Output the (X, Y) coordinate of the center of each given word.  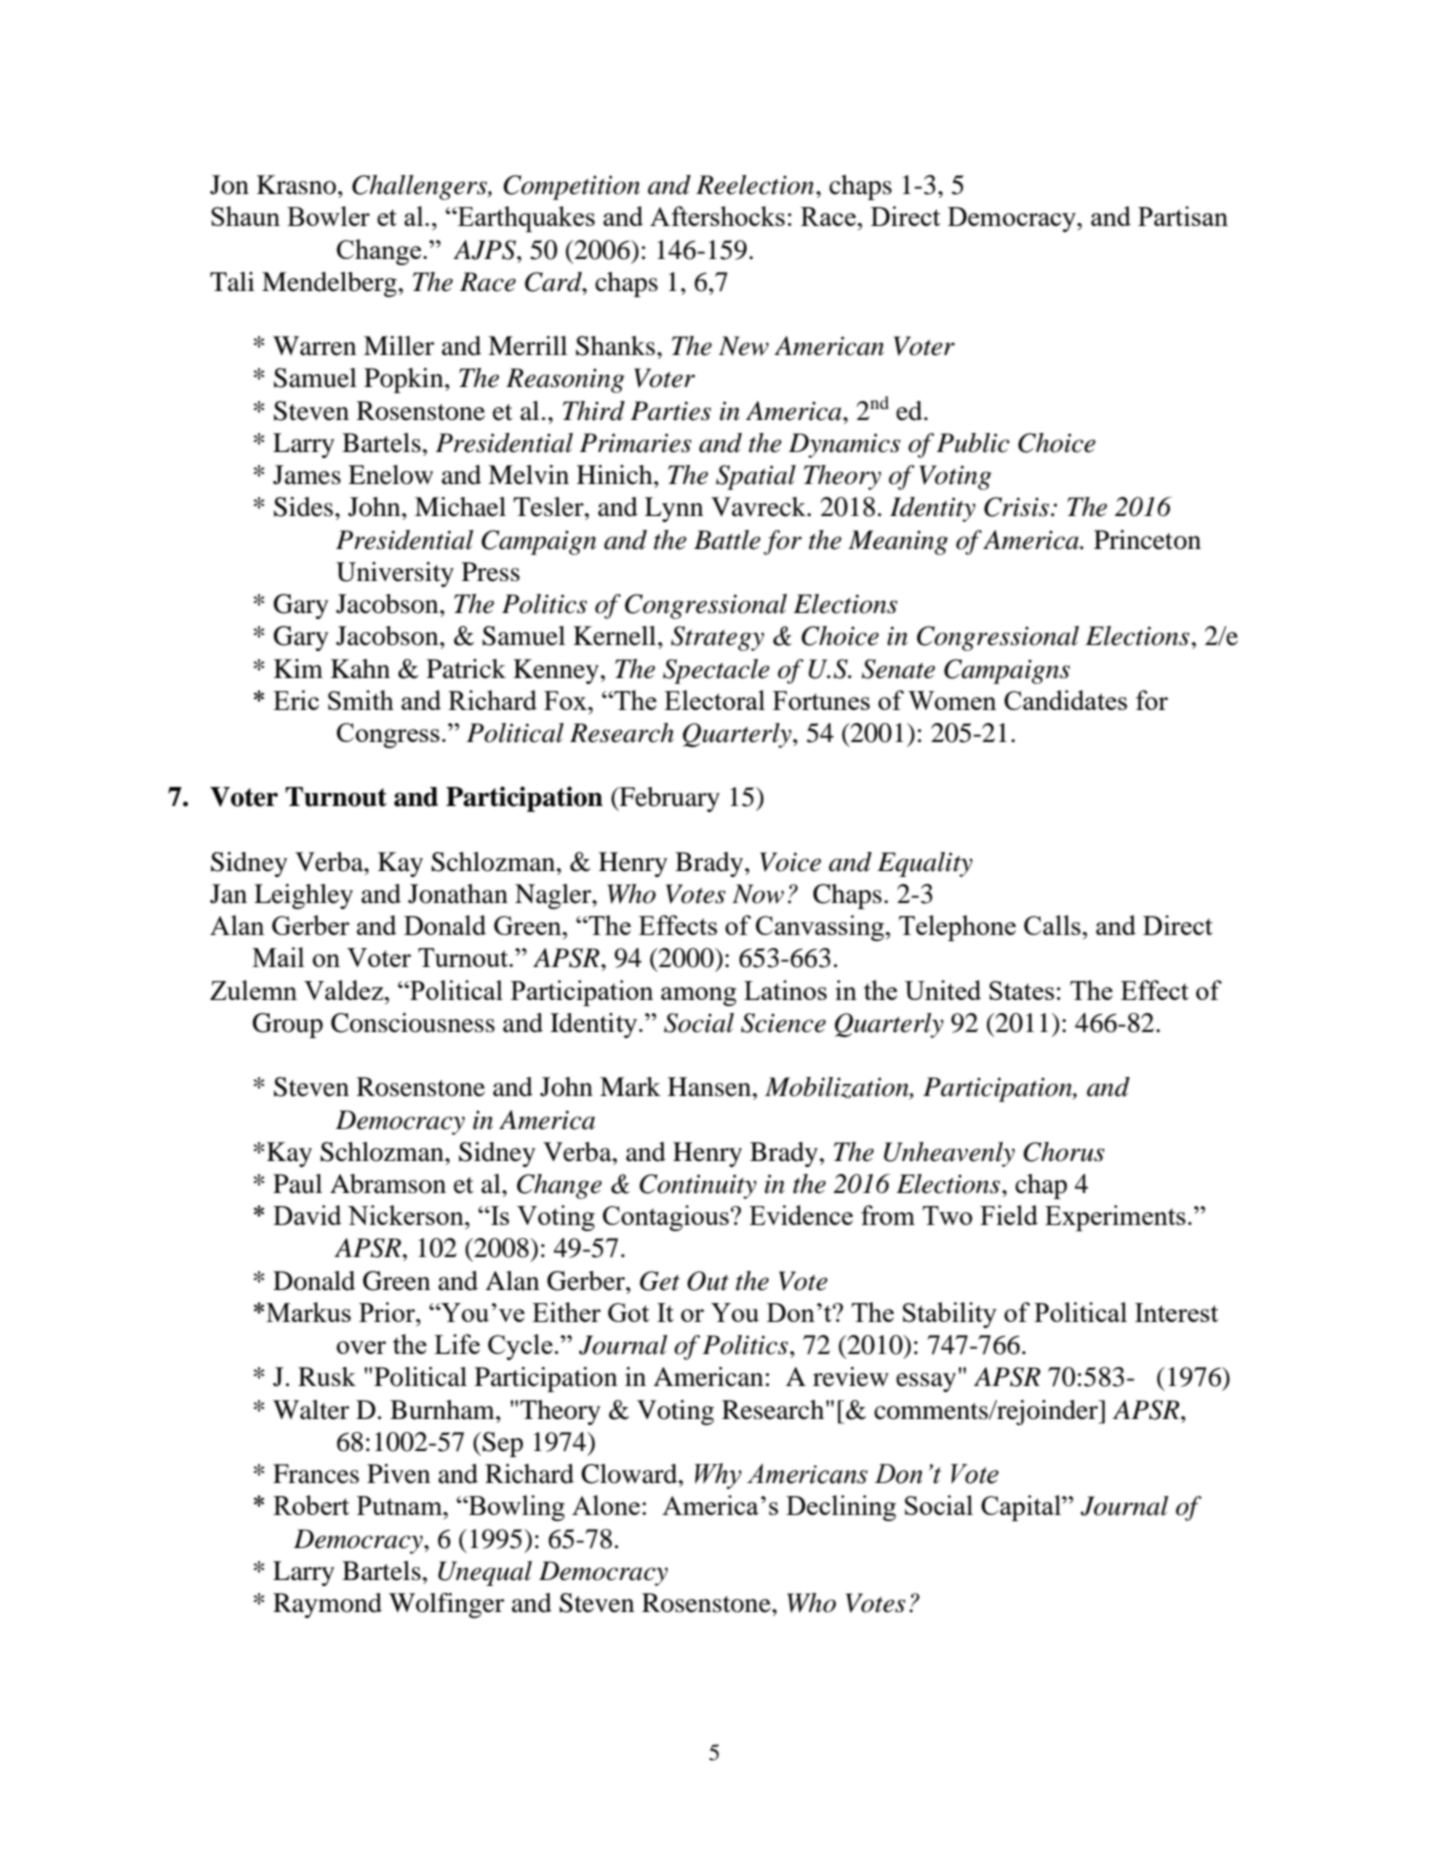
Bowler (328, 216)
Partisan (1183, 216)
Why (718, 1476)
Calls (1053, 925)
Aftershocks (717, 216)
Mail (278, 957)
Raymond (327, 1605)
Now (758, 894)
